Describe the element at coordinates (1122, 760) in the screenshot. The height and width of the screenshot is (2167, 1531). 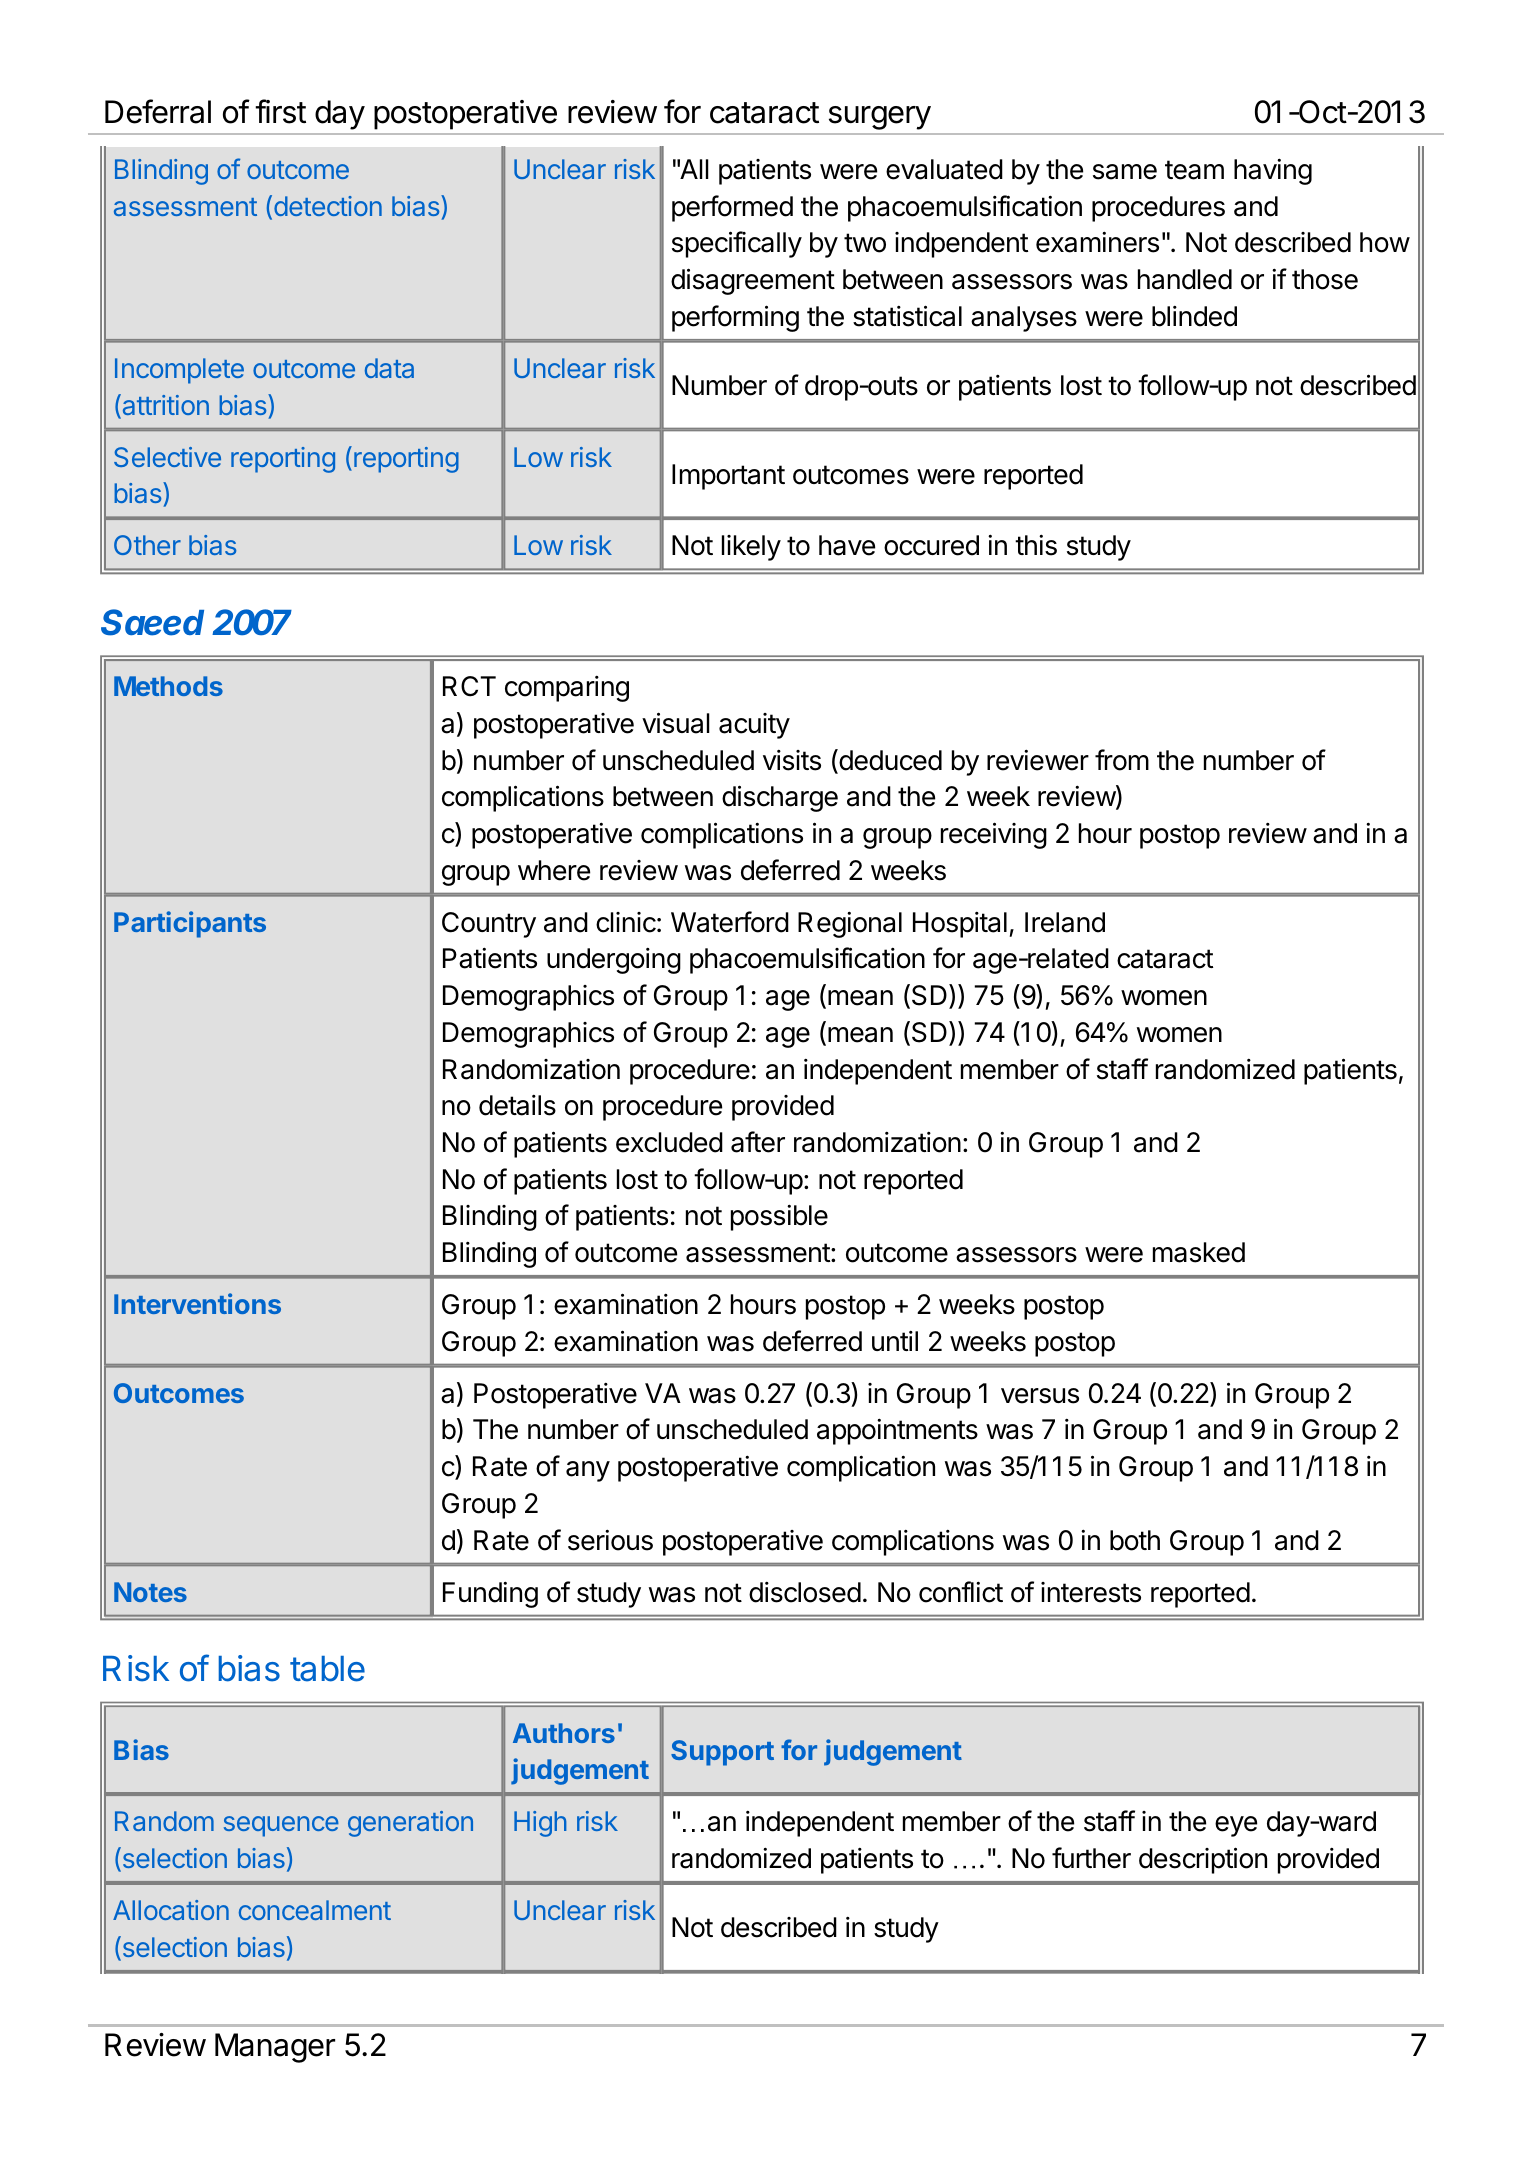
I see `from` at that location.
